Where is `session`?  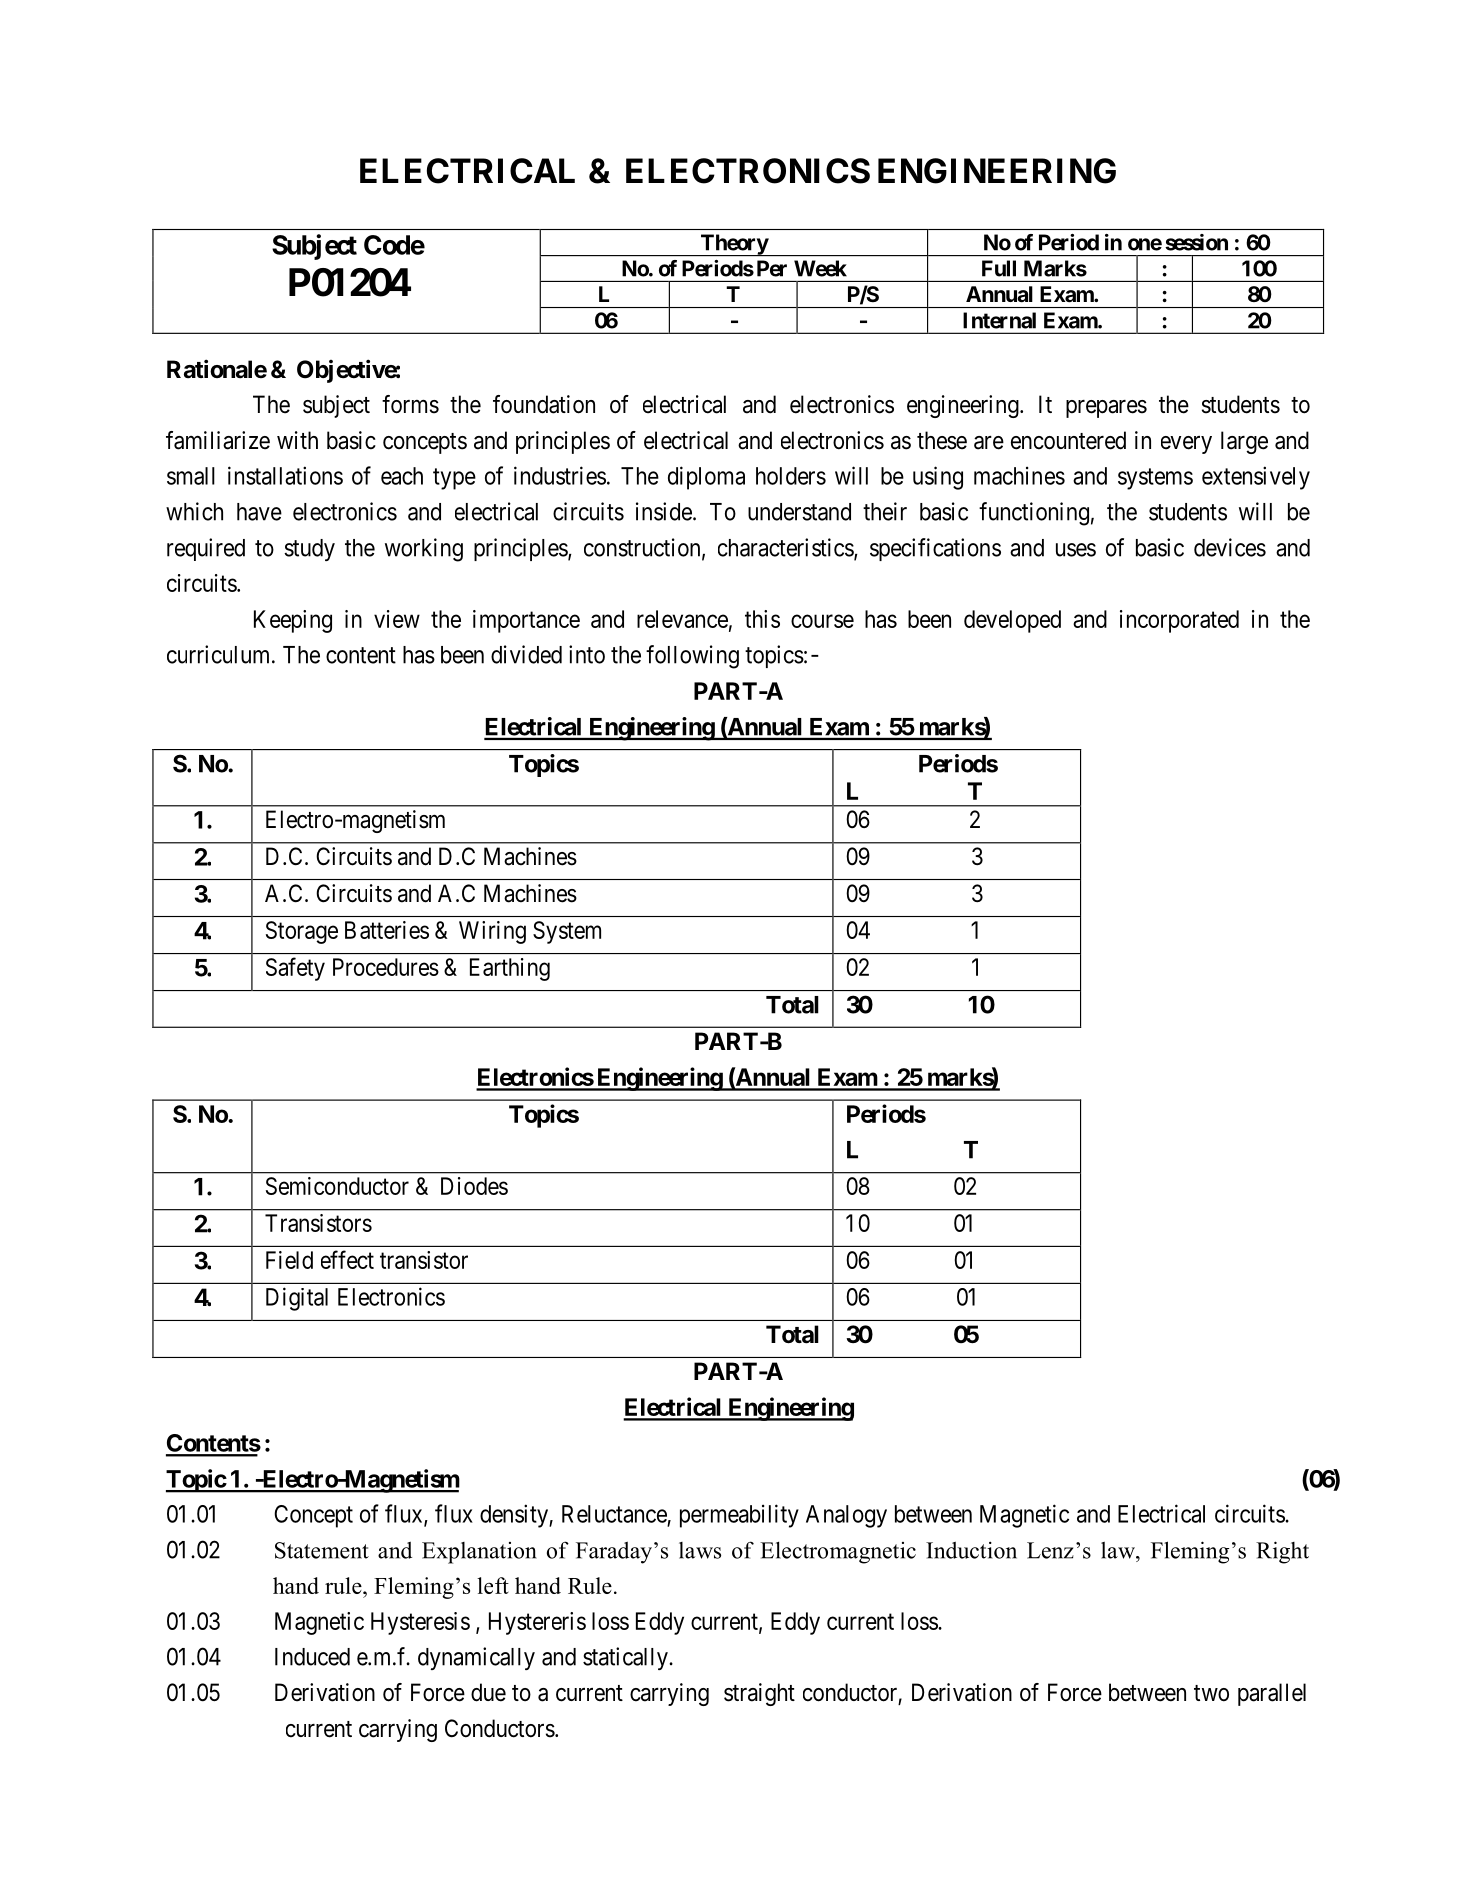 session is located at coordinates (1196, 242).
